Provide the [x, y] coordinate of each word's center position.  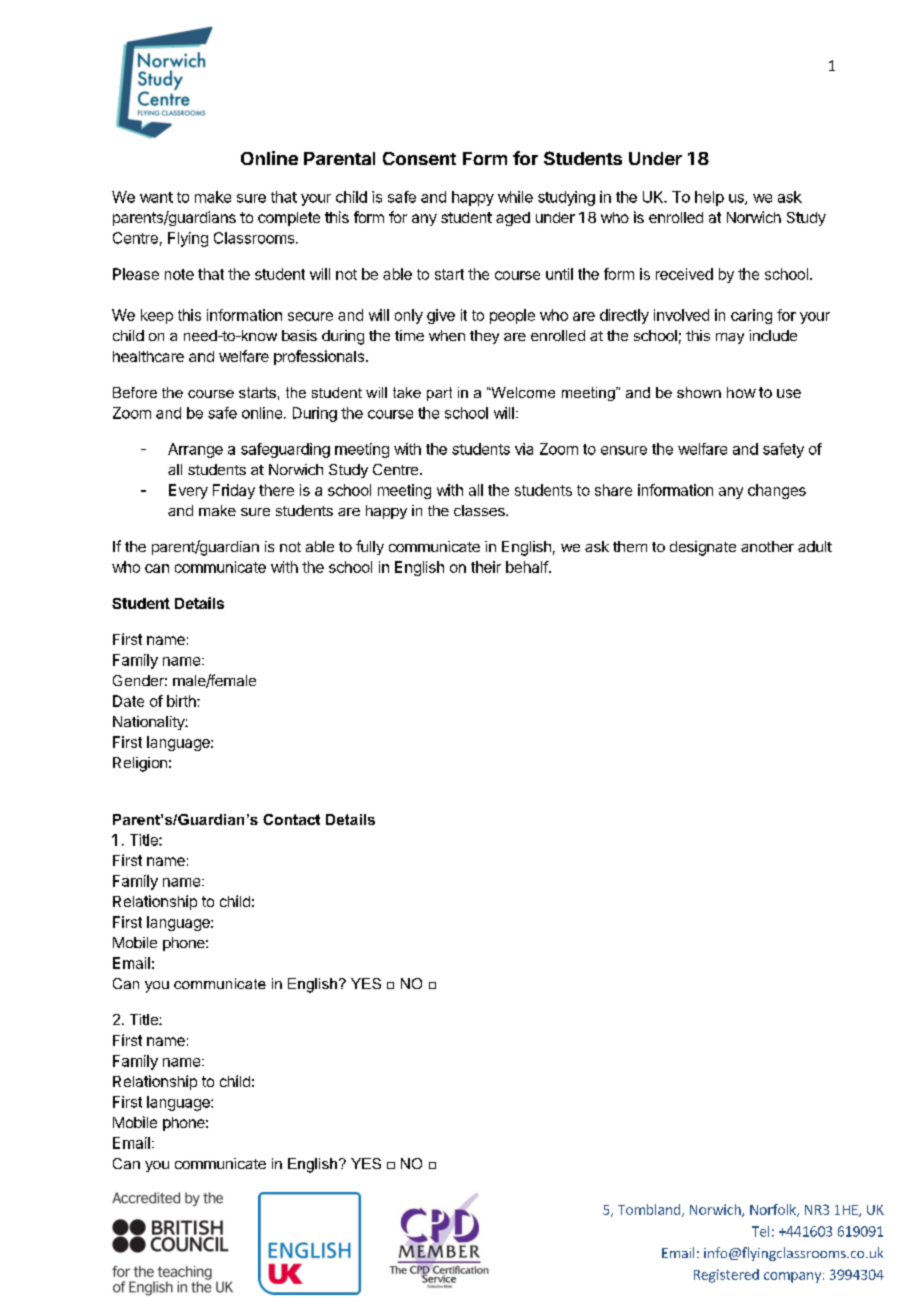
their [486, 567]
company [792, 1277]
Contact [291, 819]
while [515, 197]
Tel [760, 1231]
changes [777, 491]
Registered [726, 1276]
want [156, 197]
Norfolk [774, 1210]
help [709, 198]
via [524, 449]
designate [703, 548]
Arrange [195, 450]
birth [182, 701]
